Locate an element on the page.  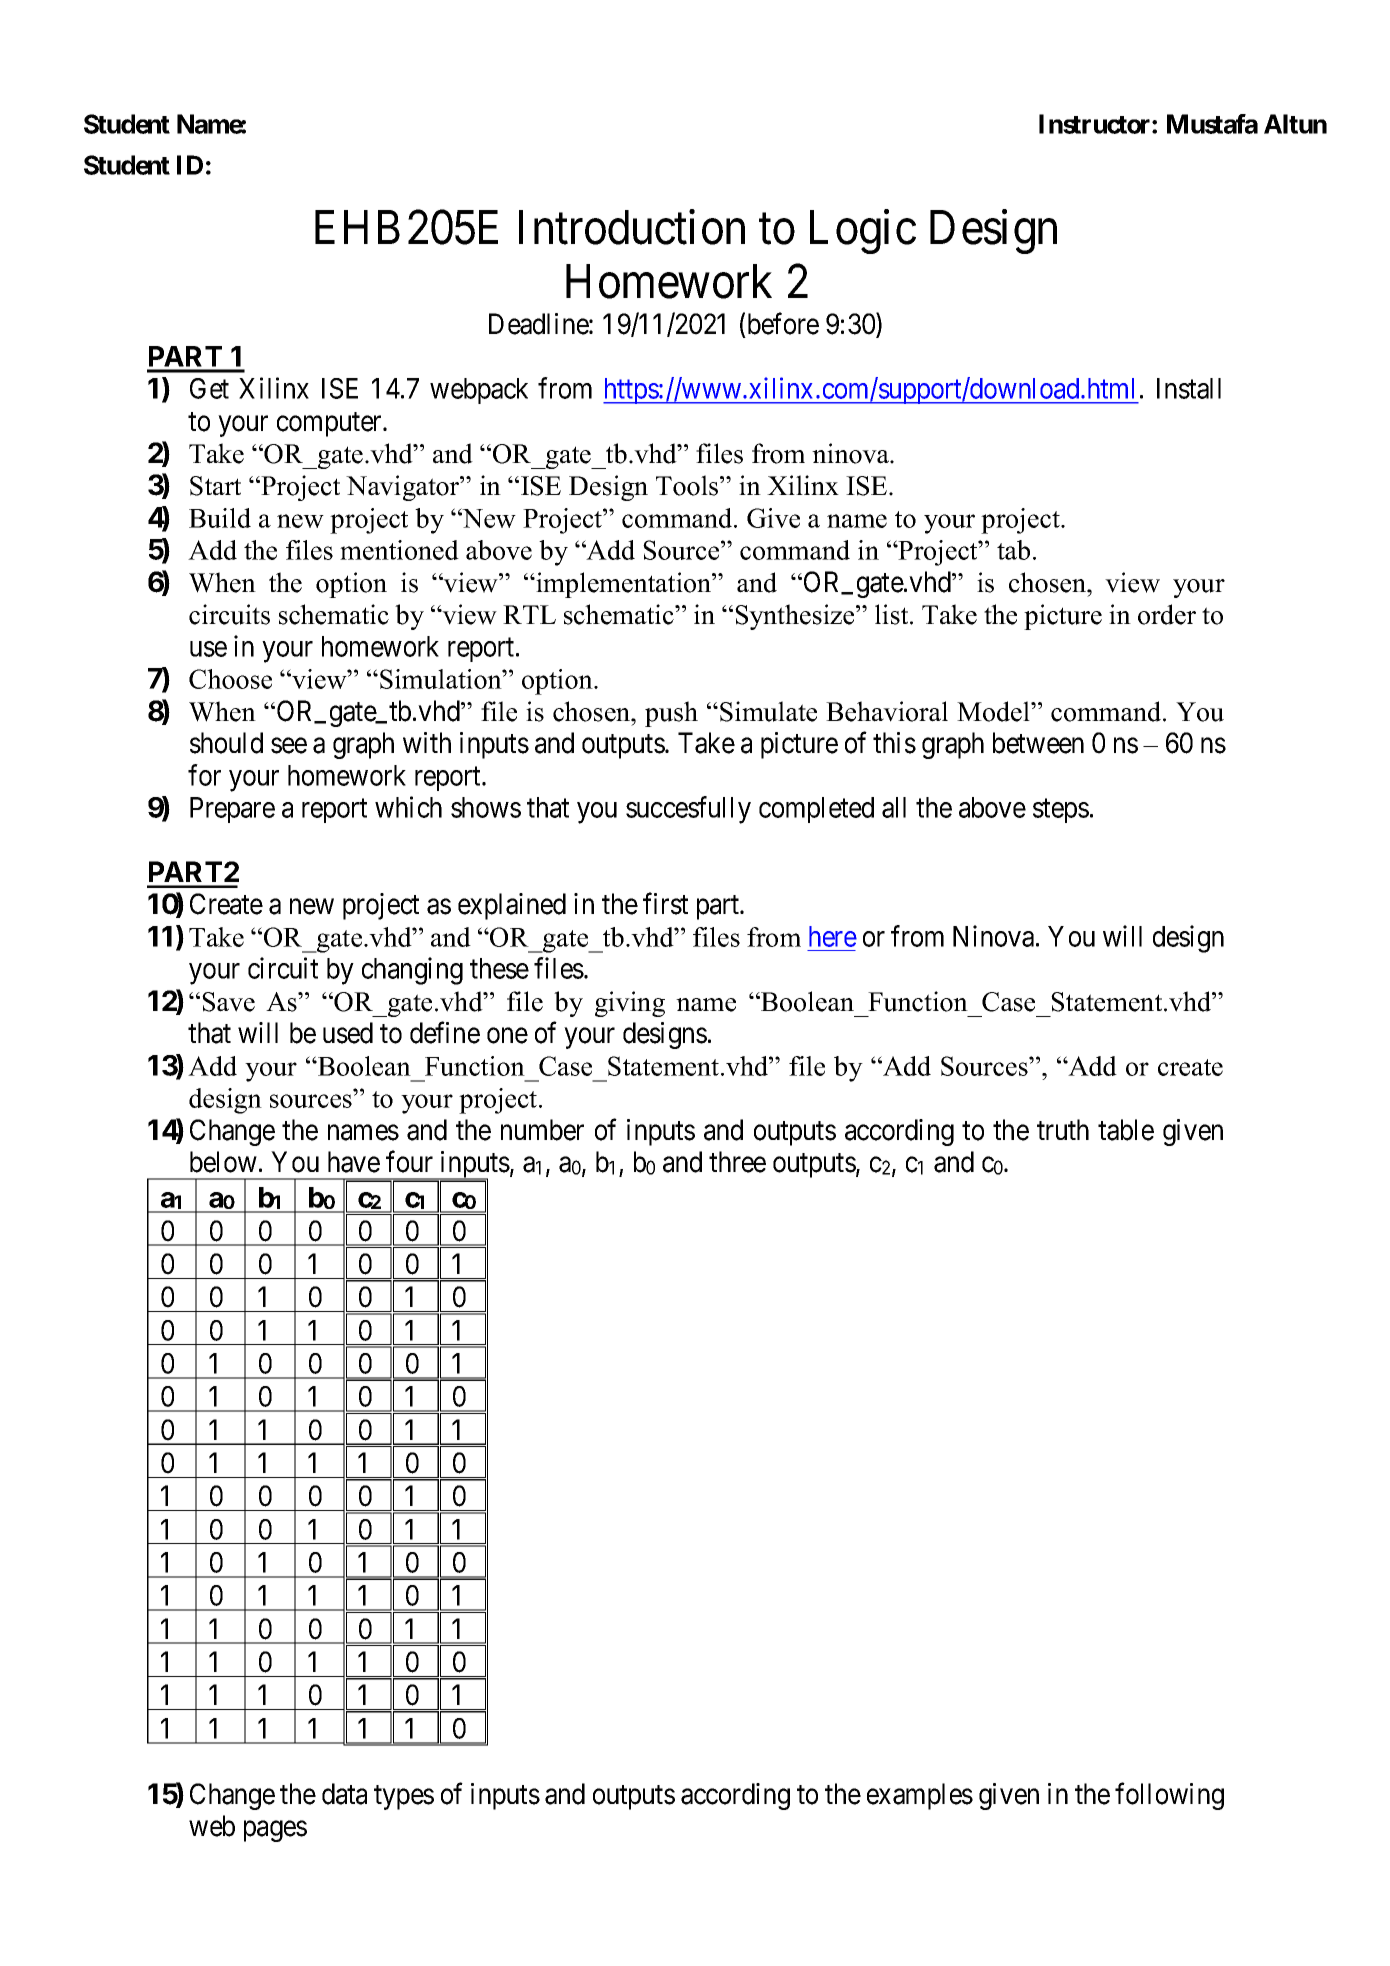
Mustafa is located at coordinates (1212, 124).
